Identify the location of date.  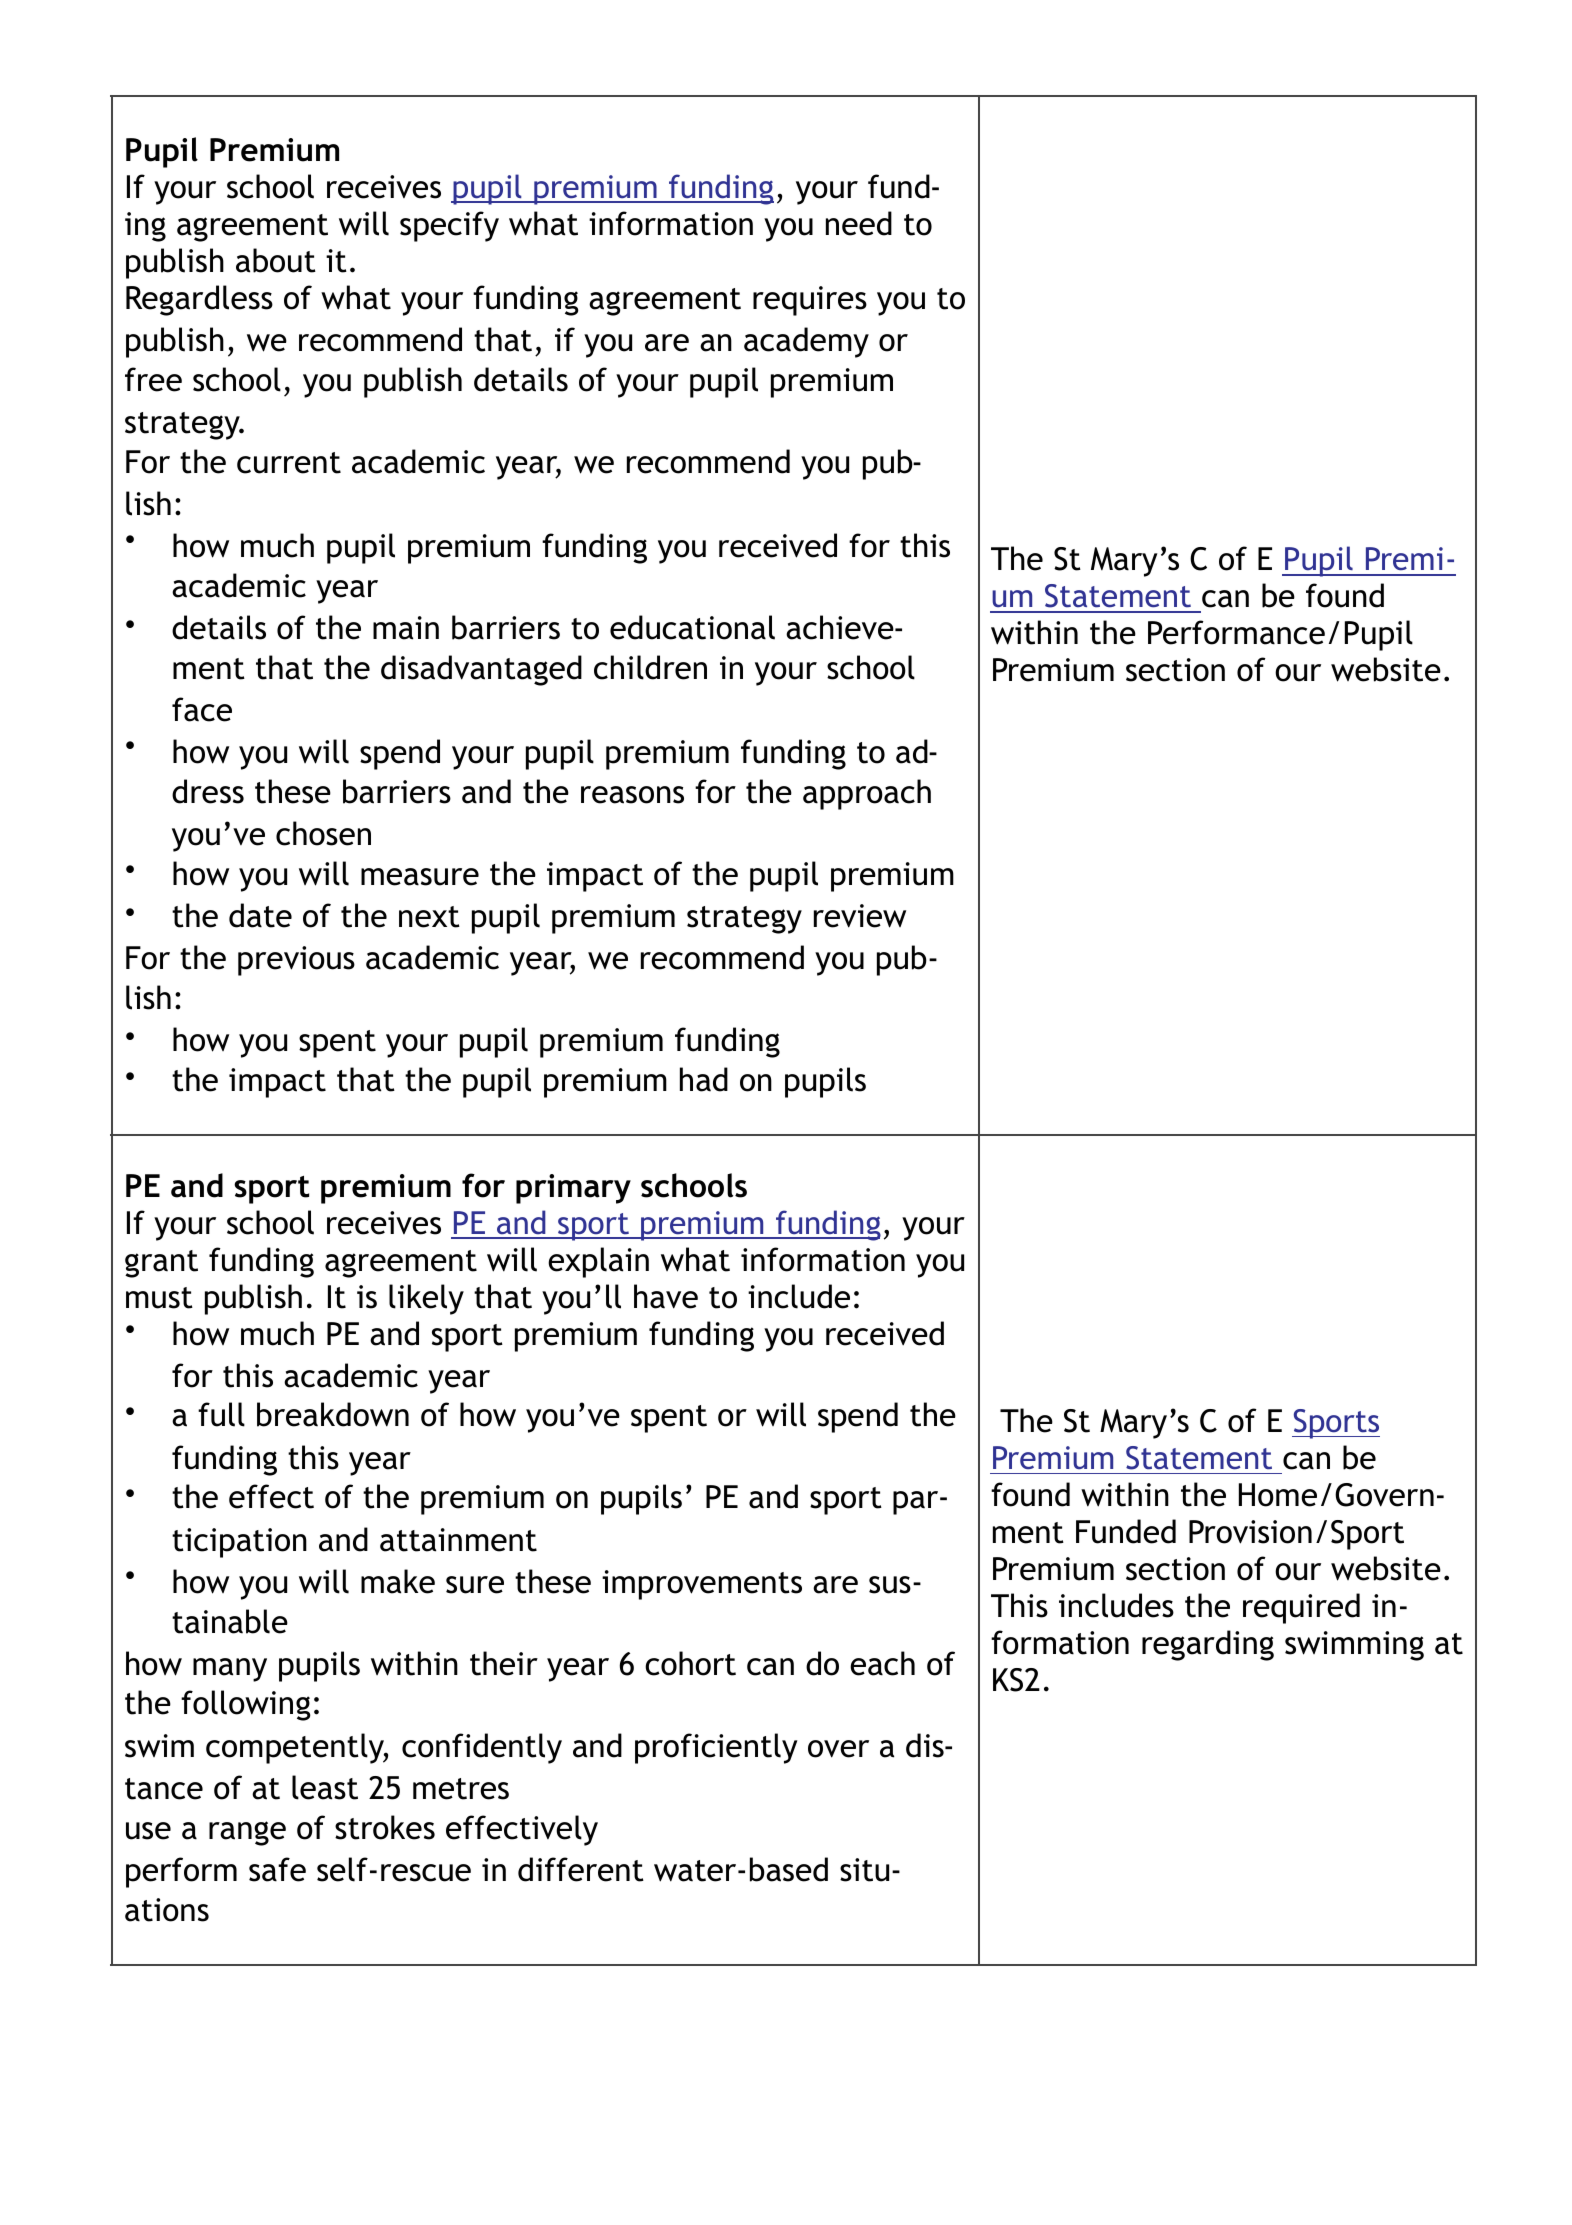
(260, 915).
